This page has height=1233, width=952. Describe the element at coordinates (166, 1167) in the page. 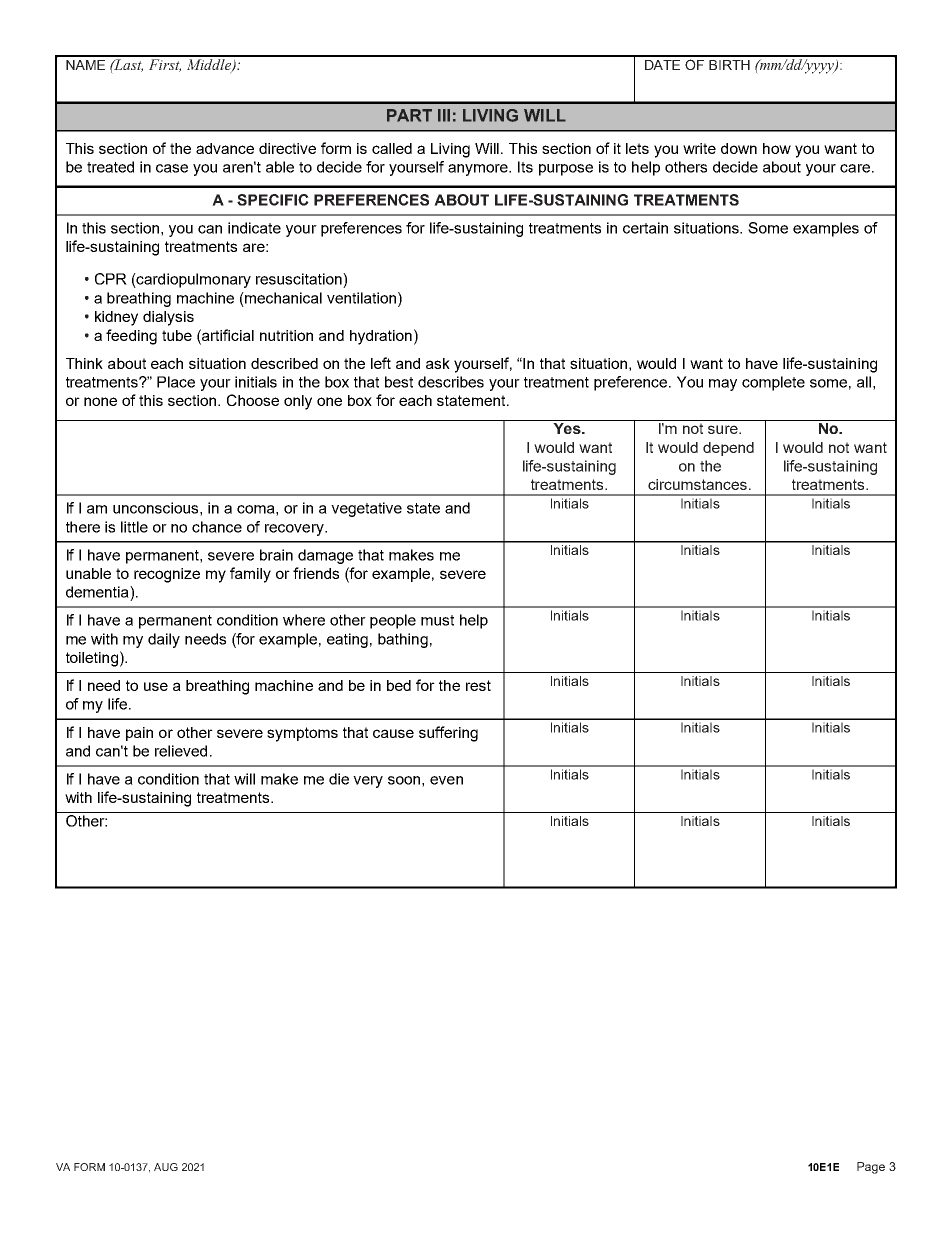

I see `AUG` at that location.
